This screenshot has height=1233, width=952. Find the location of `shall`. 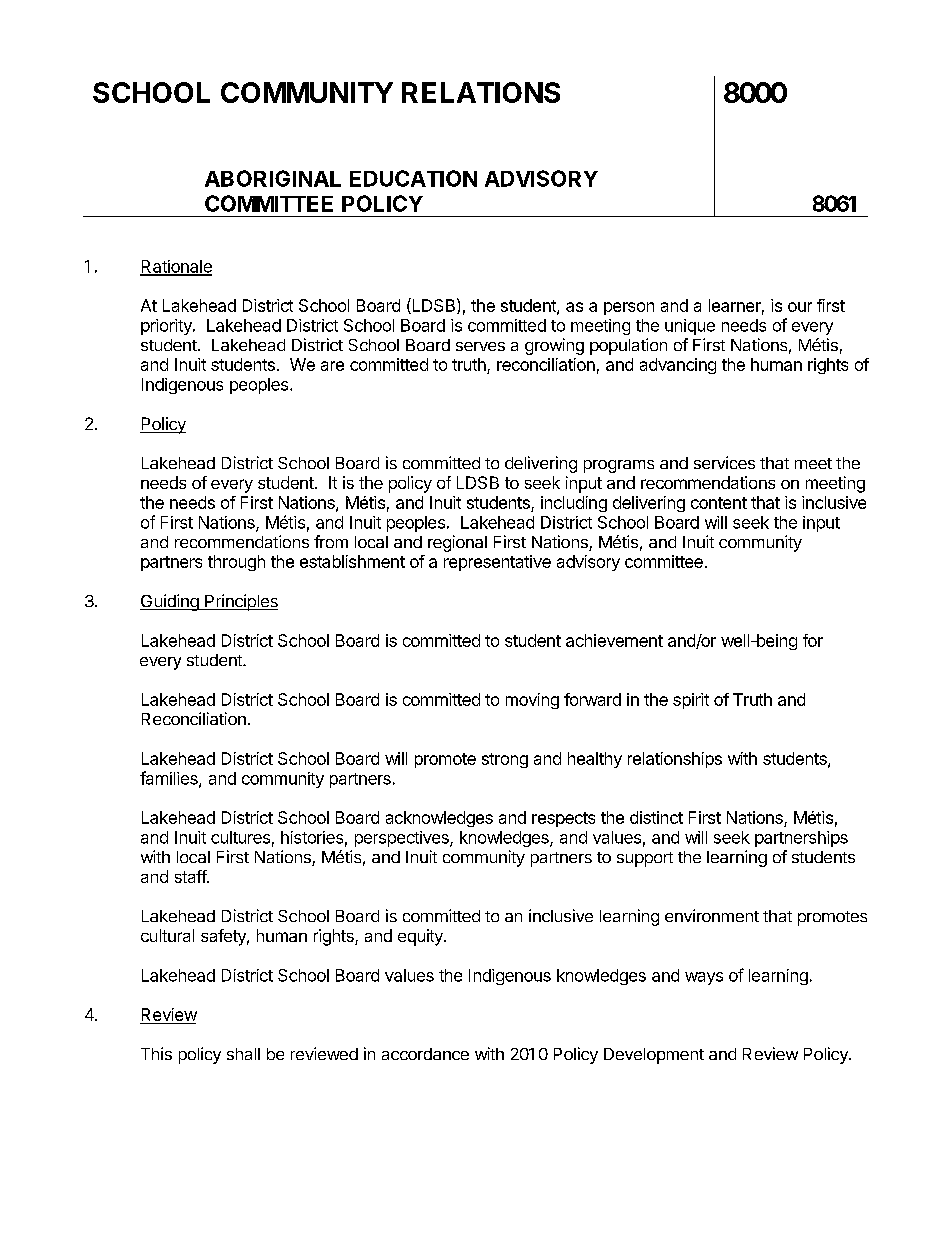

shall is located at coordinates (243, 1054).
